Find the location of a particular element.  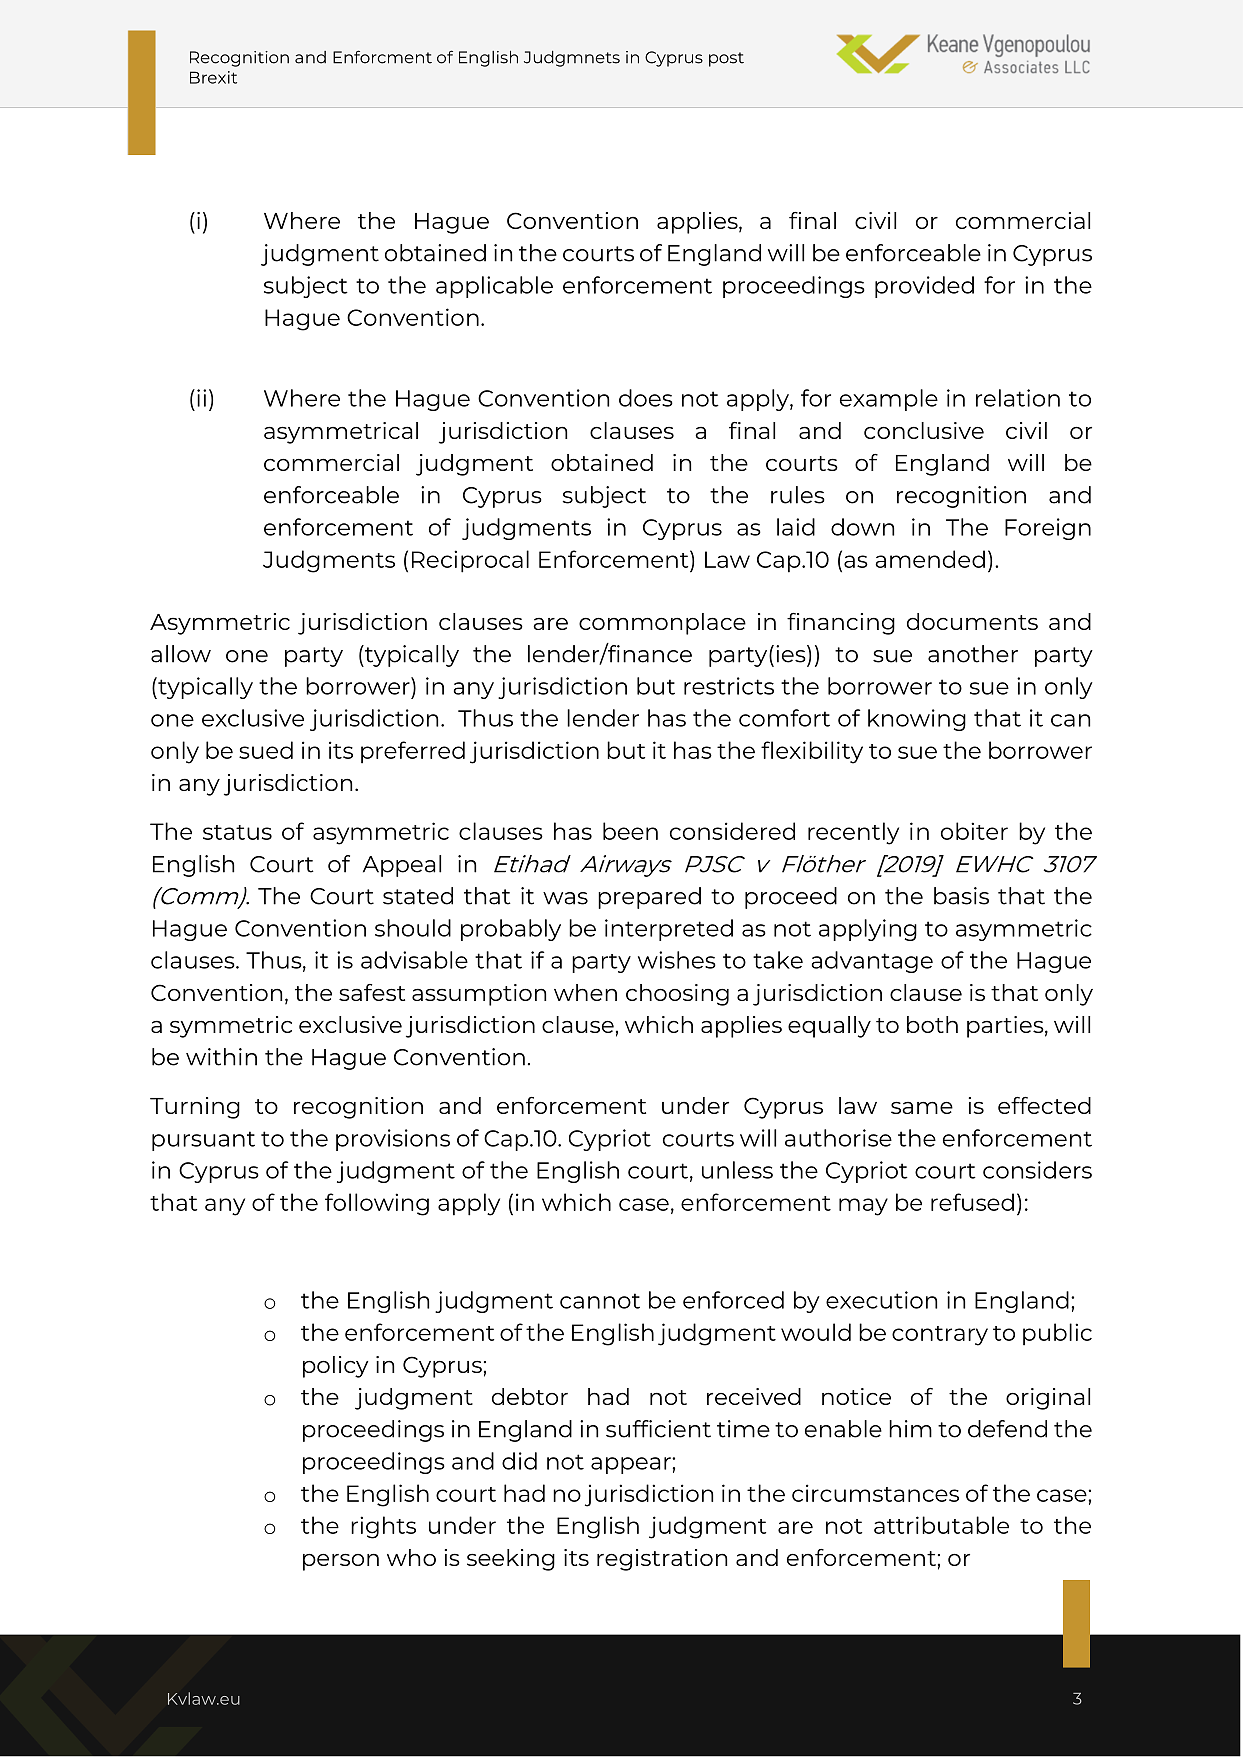

amended is located at coordinates (930, 559).
